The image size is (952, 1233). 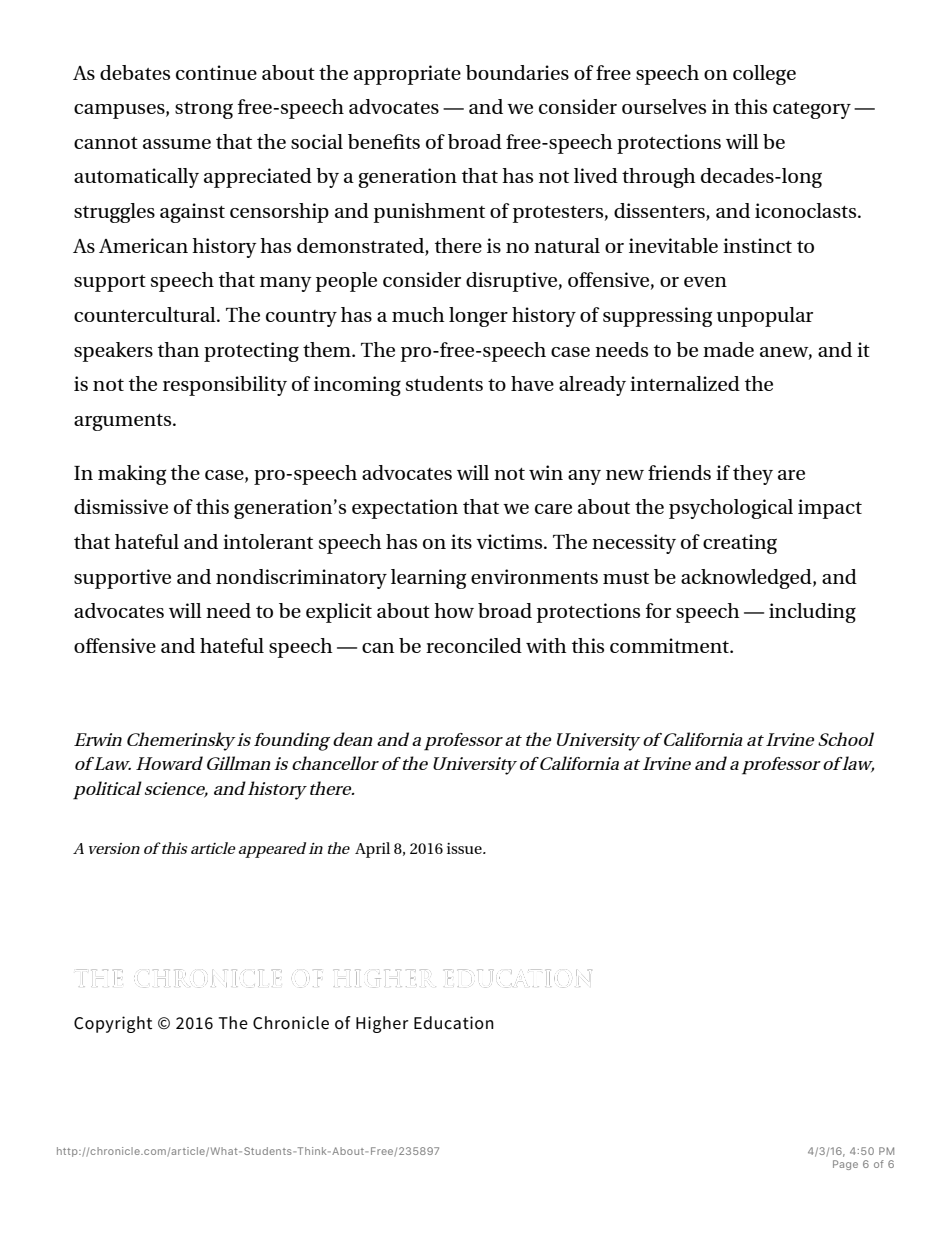 What do you see at coordinates (465, 848) in the document?
I see `issue` at bounding box center [465, 848].
